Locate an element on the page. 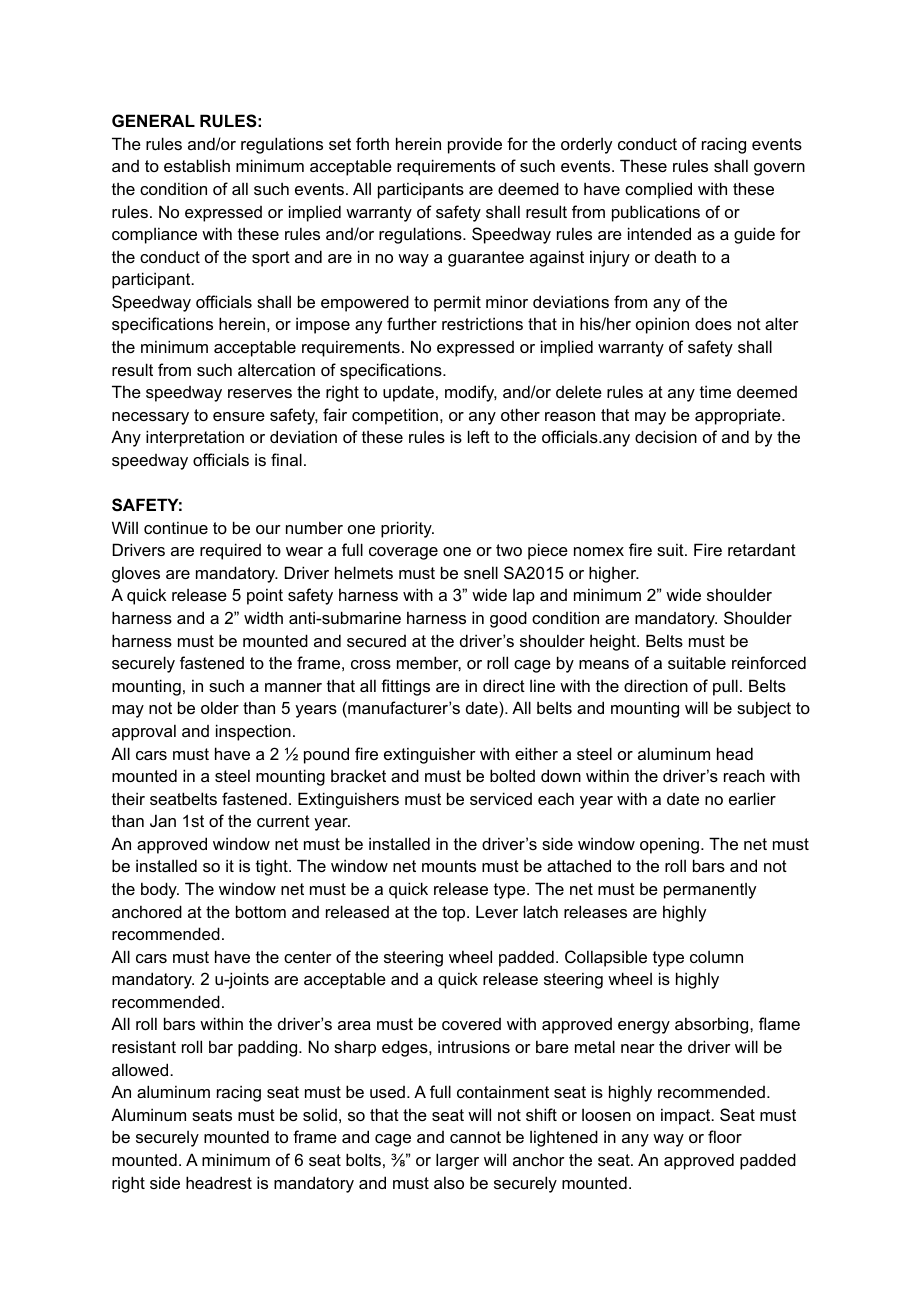 The height and width of the image is (1307, 924). restrictions is located at coordinates (482, 323).
